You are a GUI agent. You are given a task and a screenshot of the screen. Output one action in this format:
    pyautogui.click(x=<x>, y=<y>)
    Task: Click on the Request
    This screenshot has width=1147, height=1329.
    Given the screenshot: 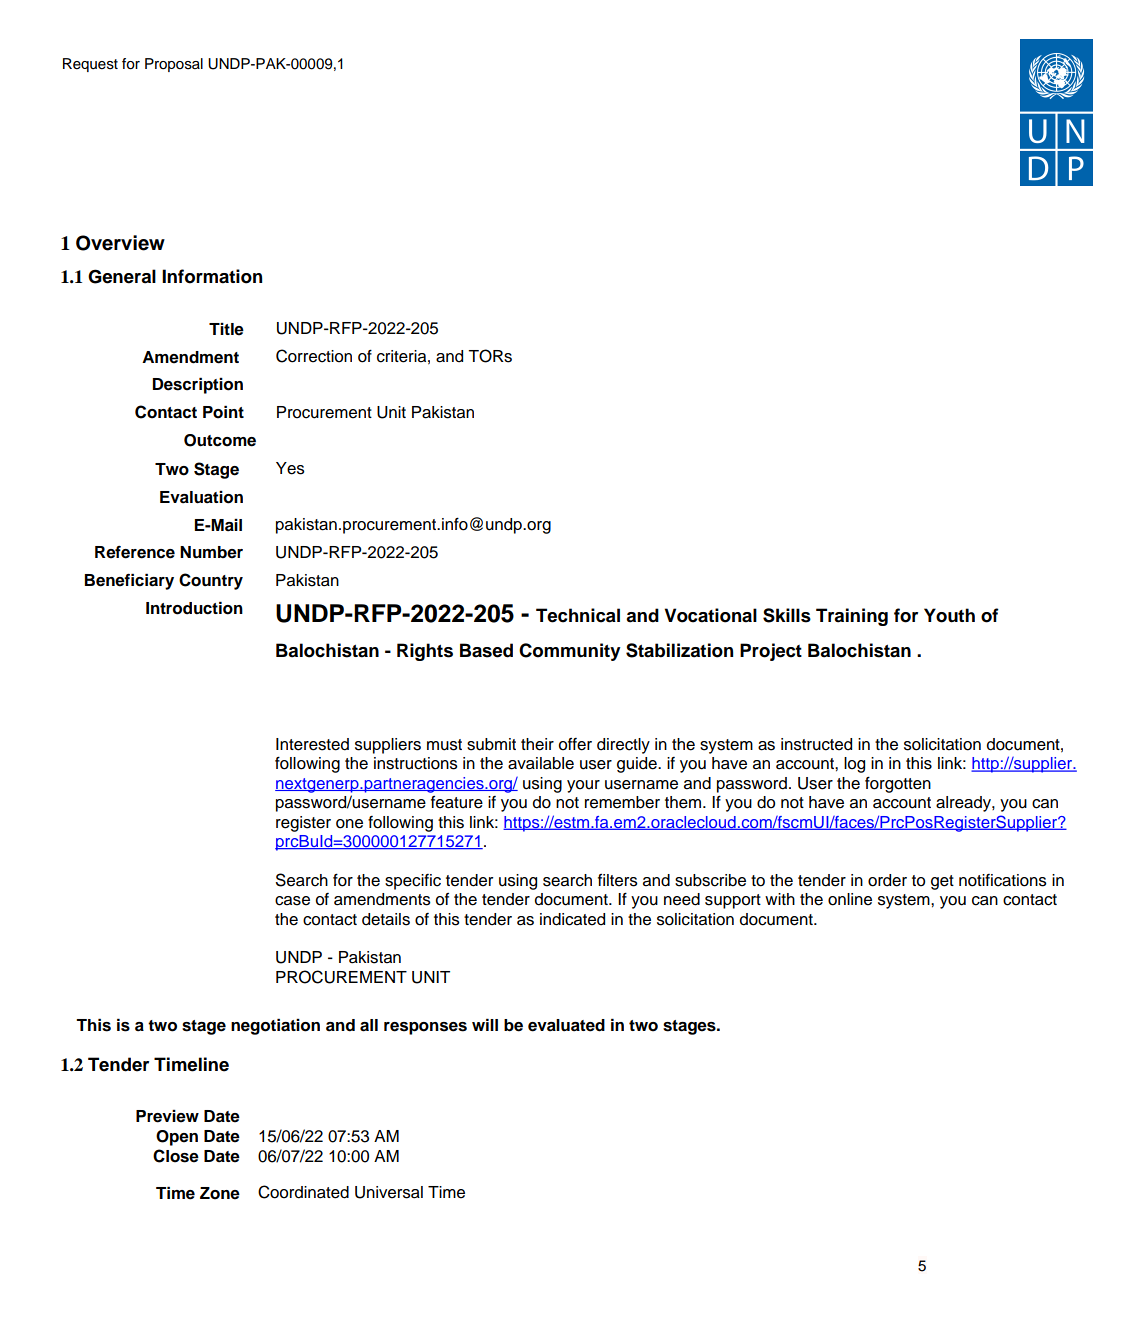 What is the action you would take?
    pyautogui.click(x=90, y=65)
